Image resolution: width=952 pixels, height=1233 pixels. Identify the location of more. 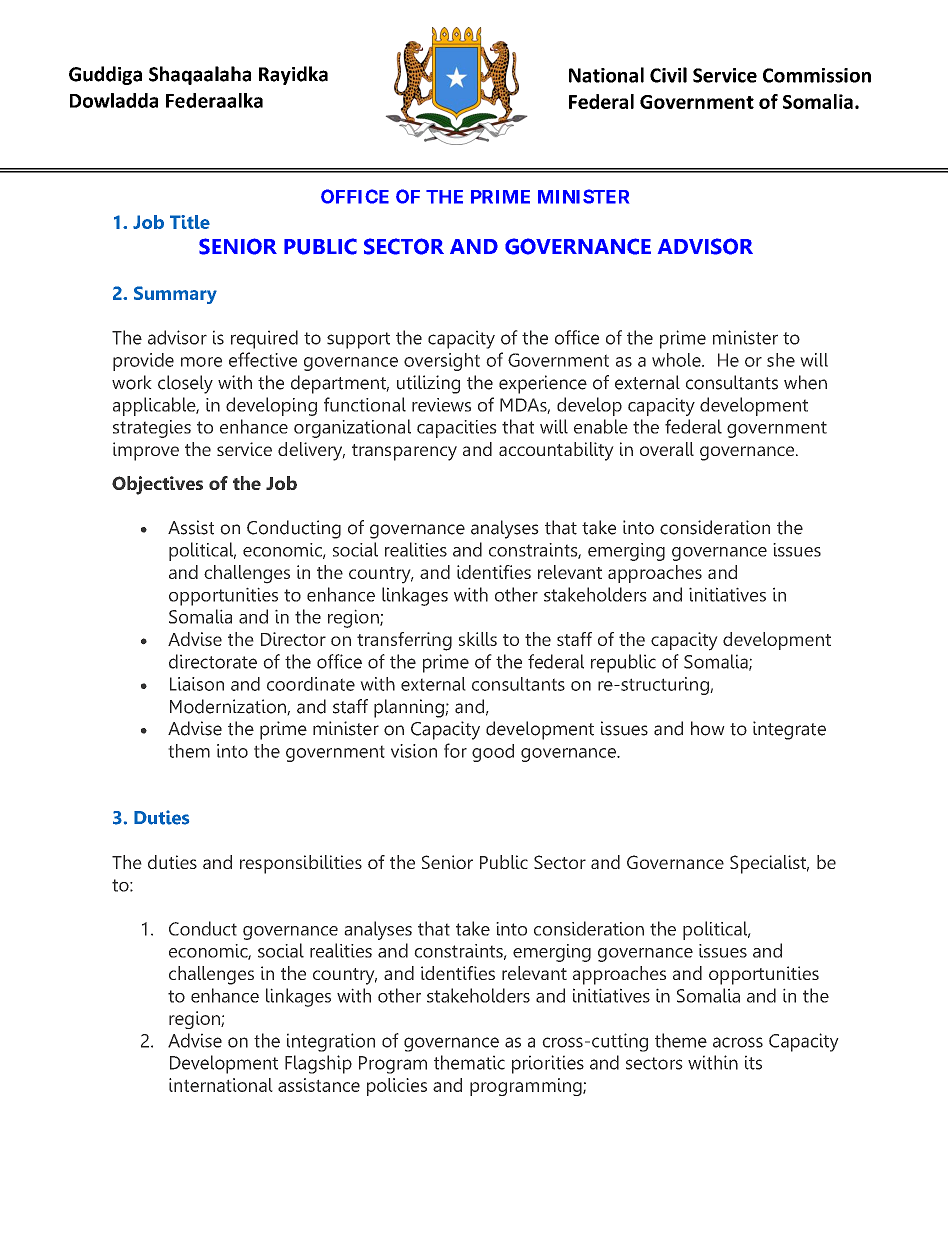
(201, 362).
